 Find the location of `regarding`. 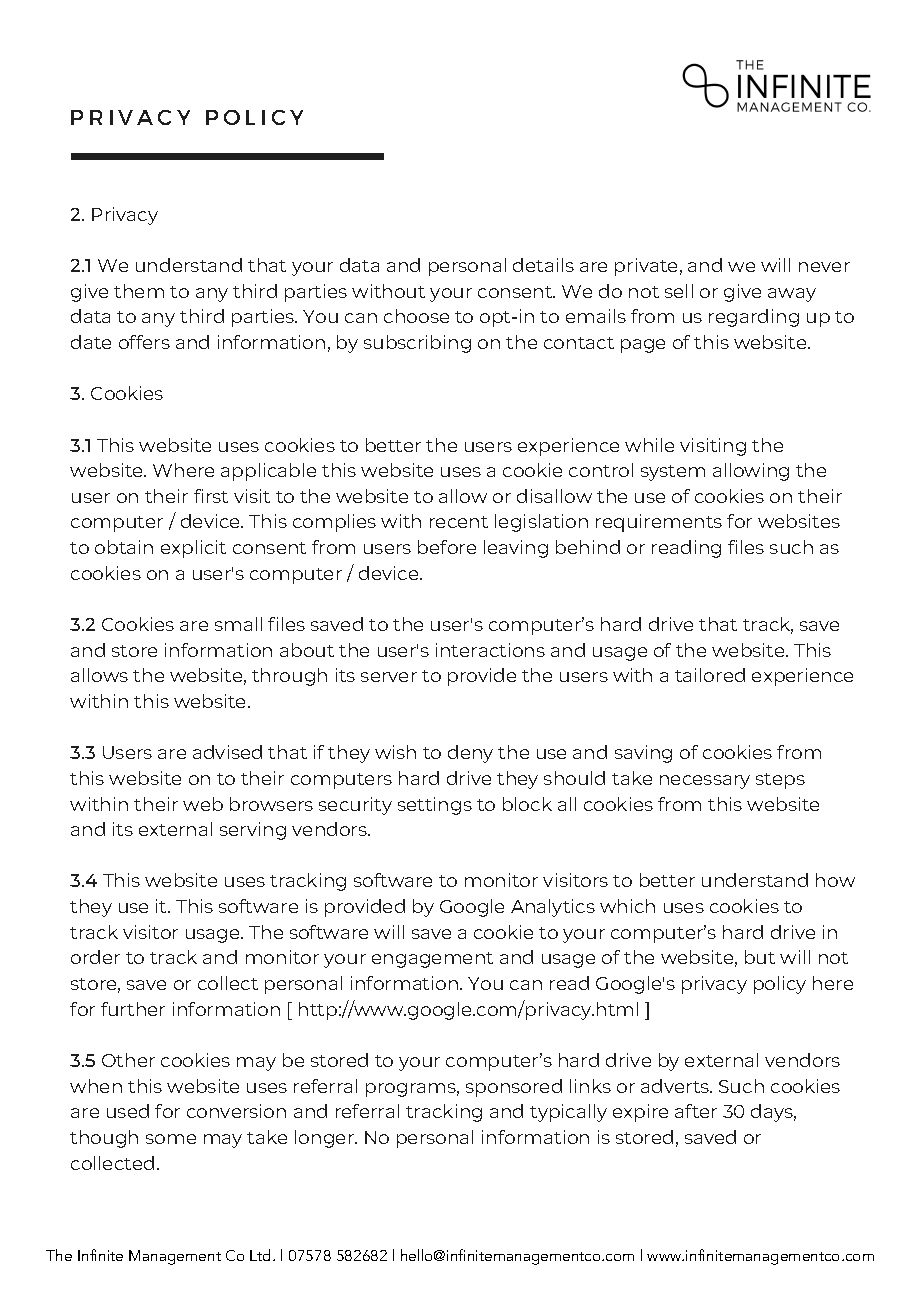

regarding is located at coordinates (754, 318).
